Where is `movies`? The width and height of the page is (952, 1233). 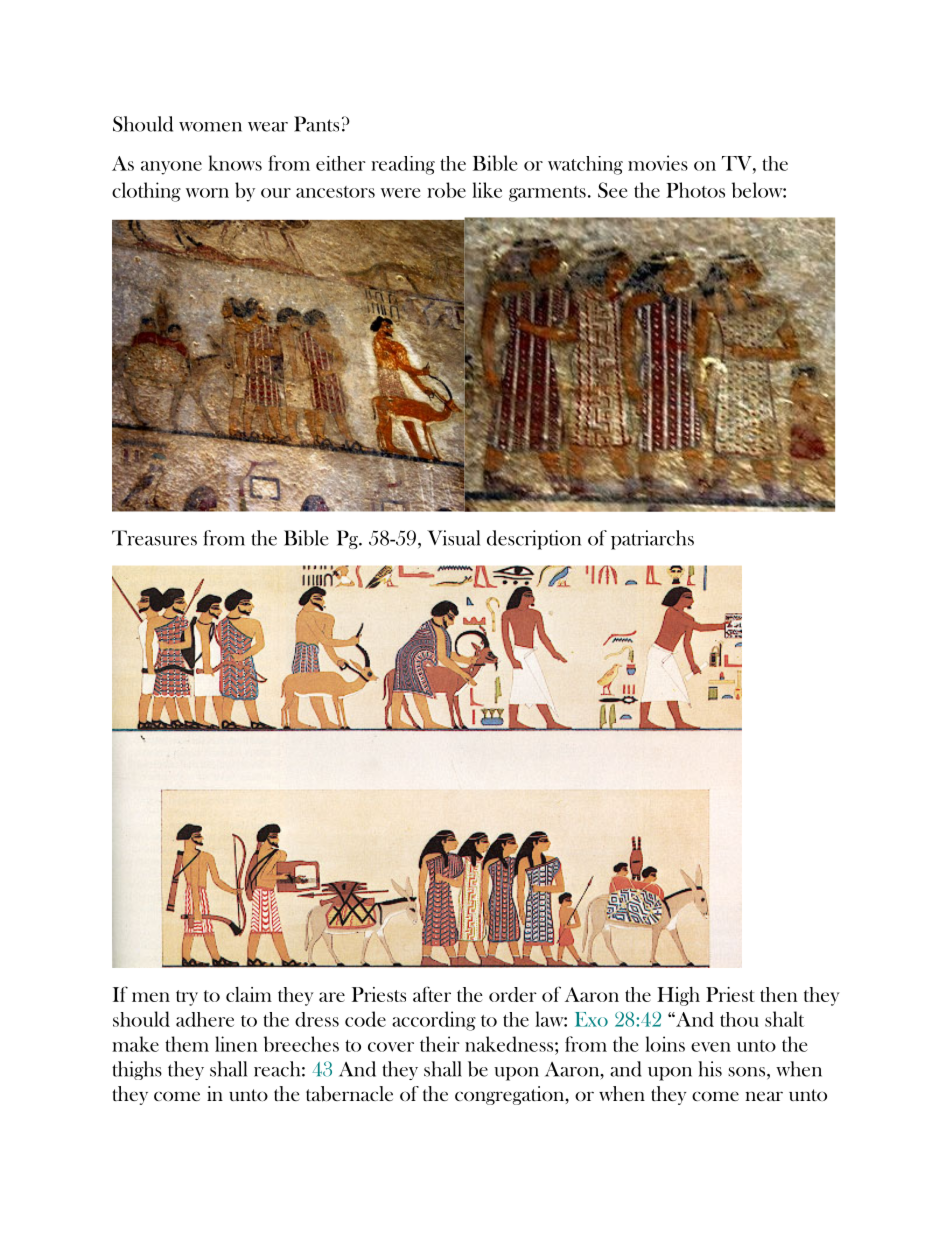
movies is located at coordinates (658, 163).
